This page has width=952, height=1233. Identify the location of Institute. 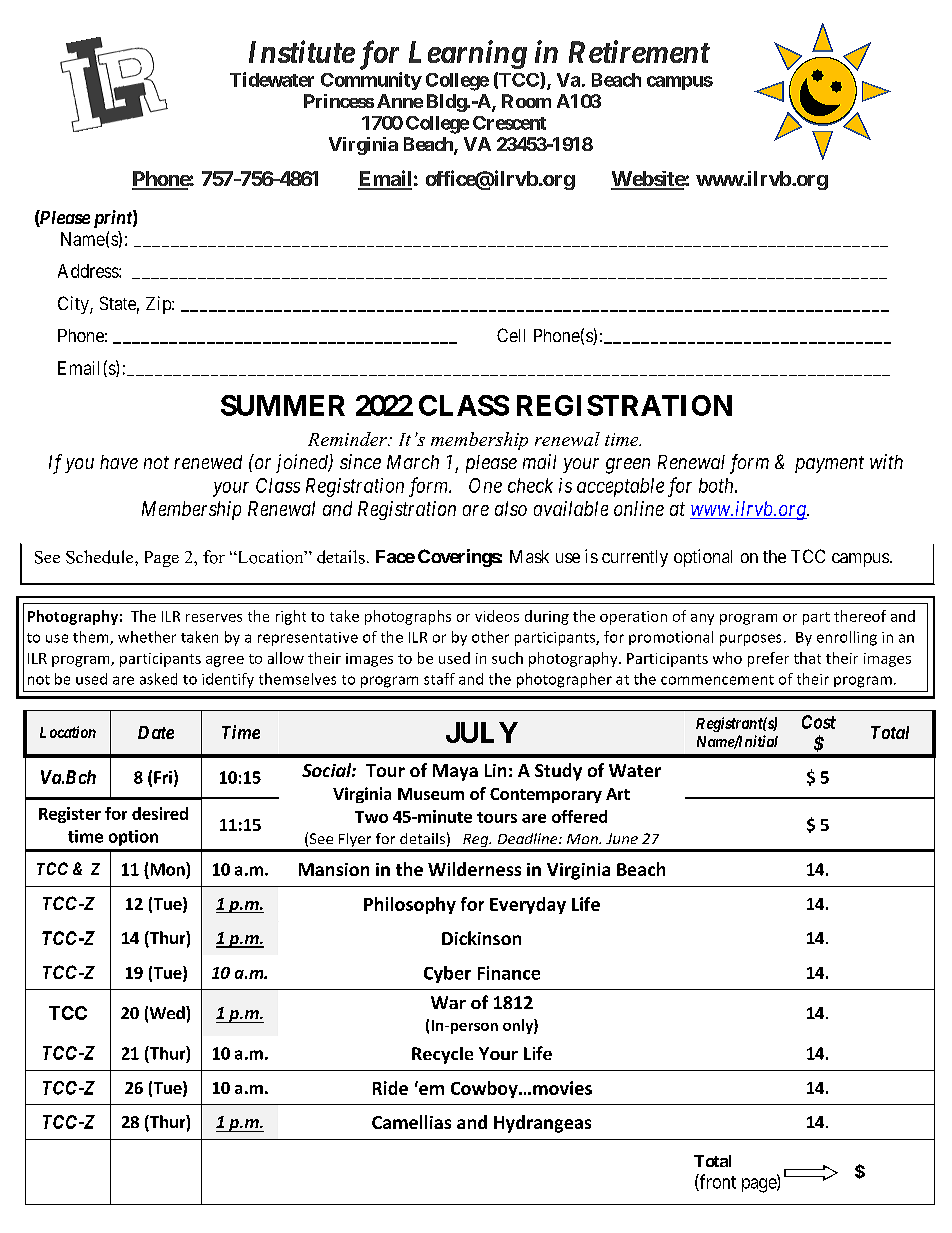
(302, 51).
